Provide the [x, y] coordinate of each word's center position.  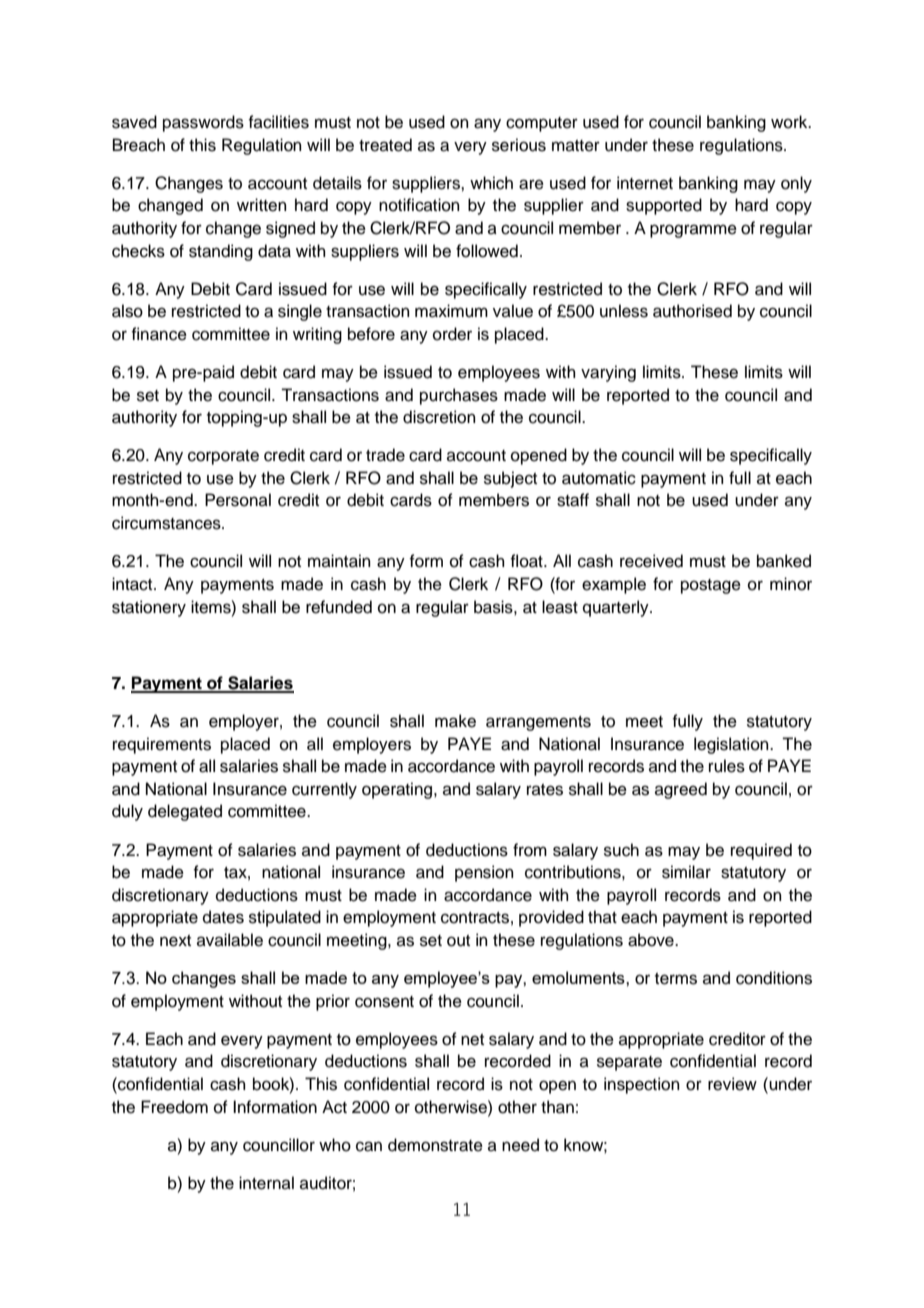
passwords [203, 123]
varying [608, 373]
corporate [223, 457]
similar [686, 872]
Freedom [174, 1107]
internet [645, 183]
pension [484, 873]
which [491, 183]
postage [711, 586]
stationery [149, 608]
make [455, 721]
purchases [459, 396]
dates [223, 917]
